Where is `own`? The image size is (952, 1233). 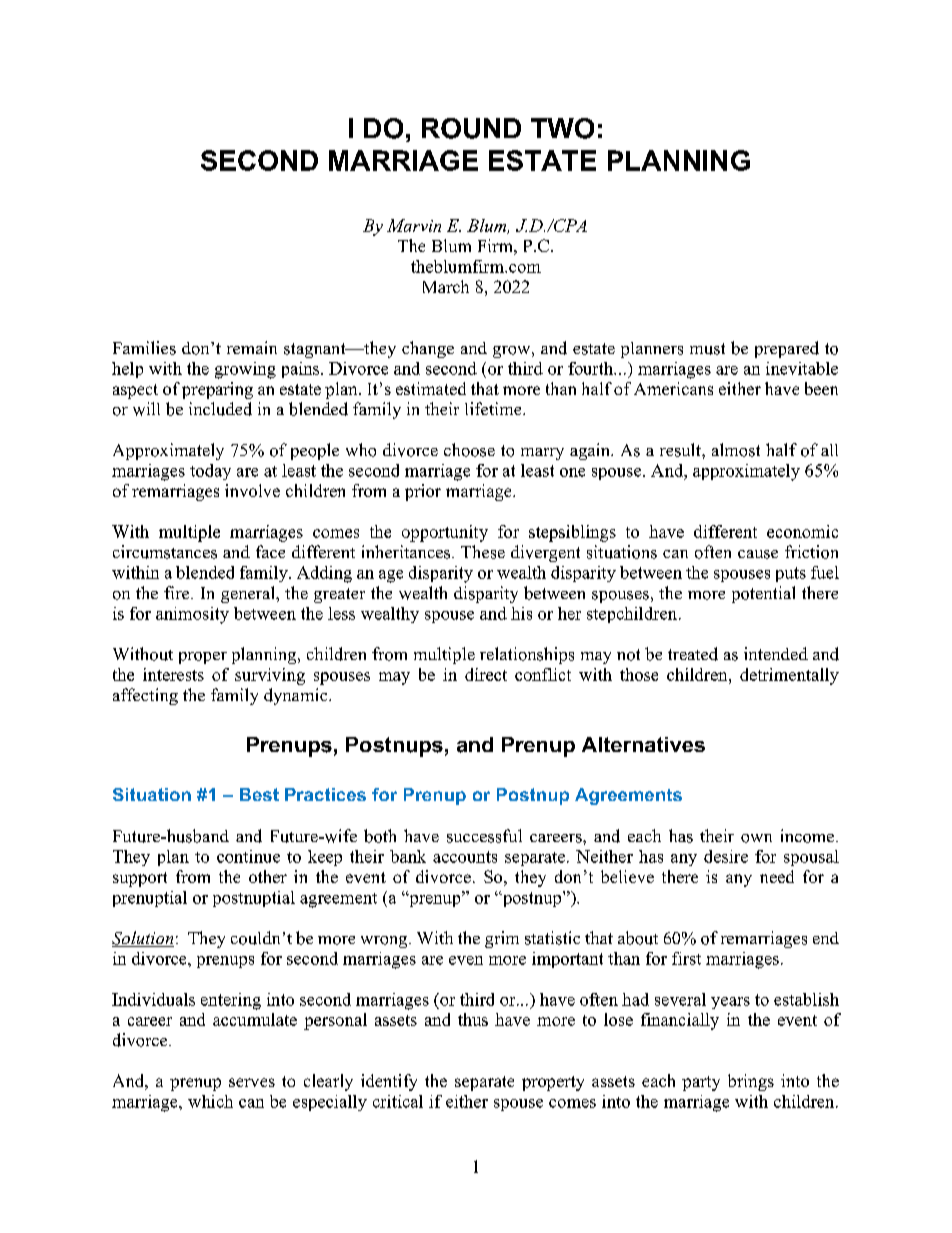
own is located at coordinates (756, 838).
